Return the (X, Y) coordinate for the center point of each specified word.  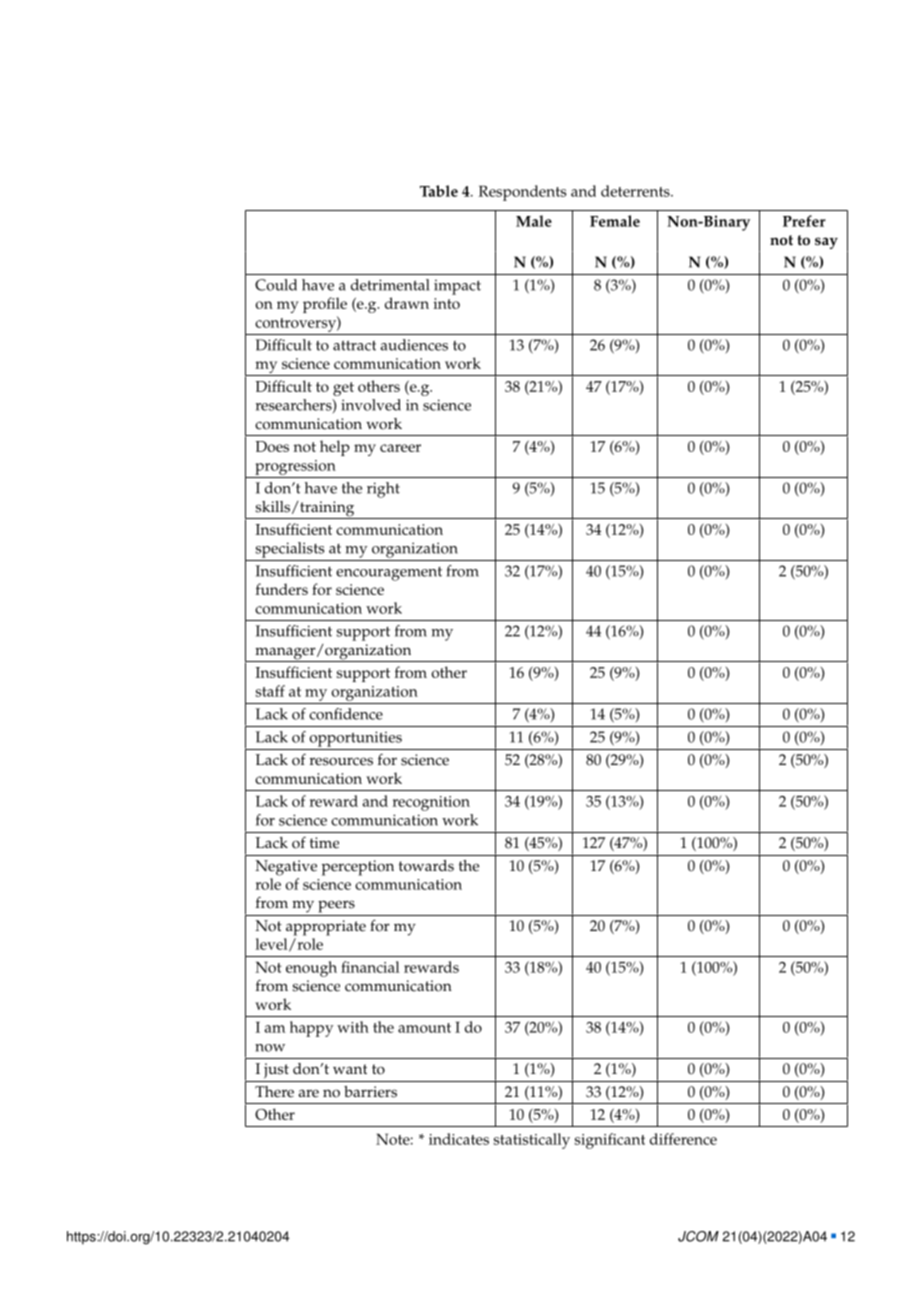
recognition (431, 803)
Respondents (522, 193)
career (400, 448)
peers (336, 906)
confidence (346, 714)
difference (683, 1139)
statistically (532, 1141)
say (826, 243)
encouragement (389, 574)
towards (426, 866)
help (335, 448)
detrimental (390, 285)
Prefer (804, 221)
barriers (370, 1092)
